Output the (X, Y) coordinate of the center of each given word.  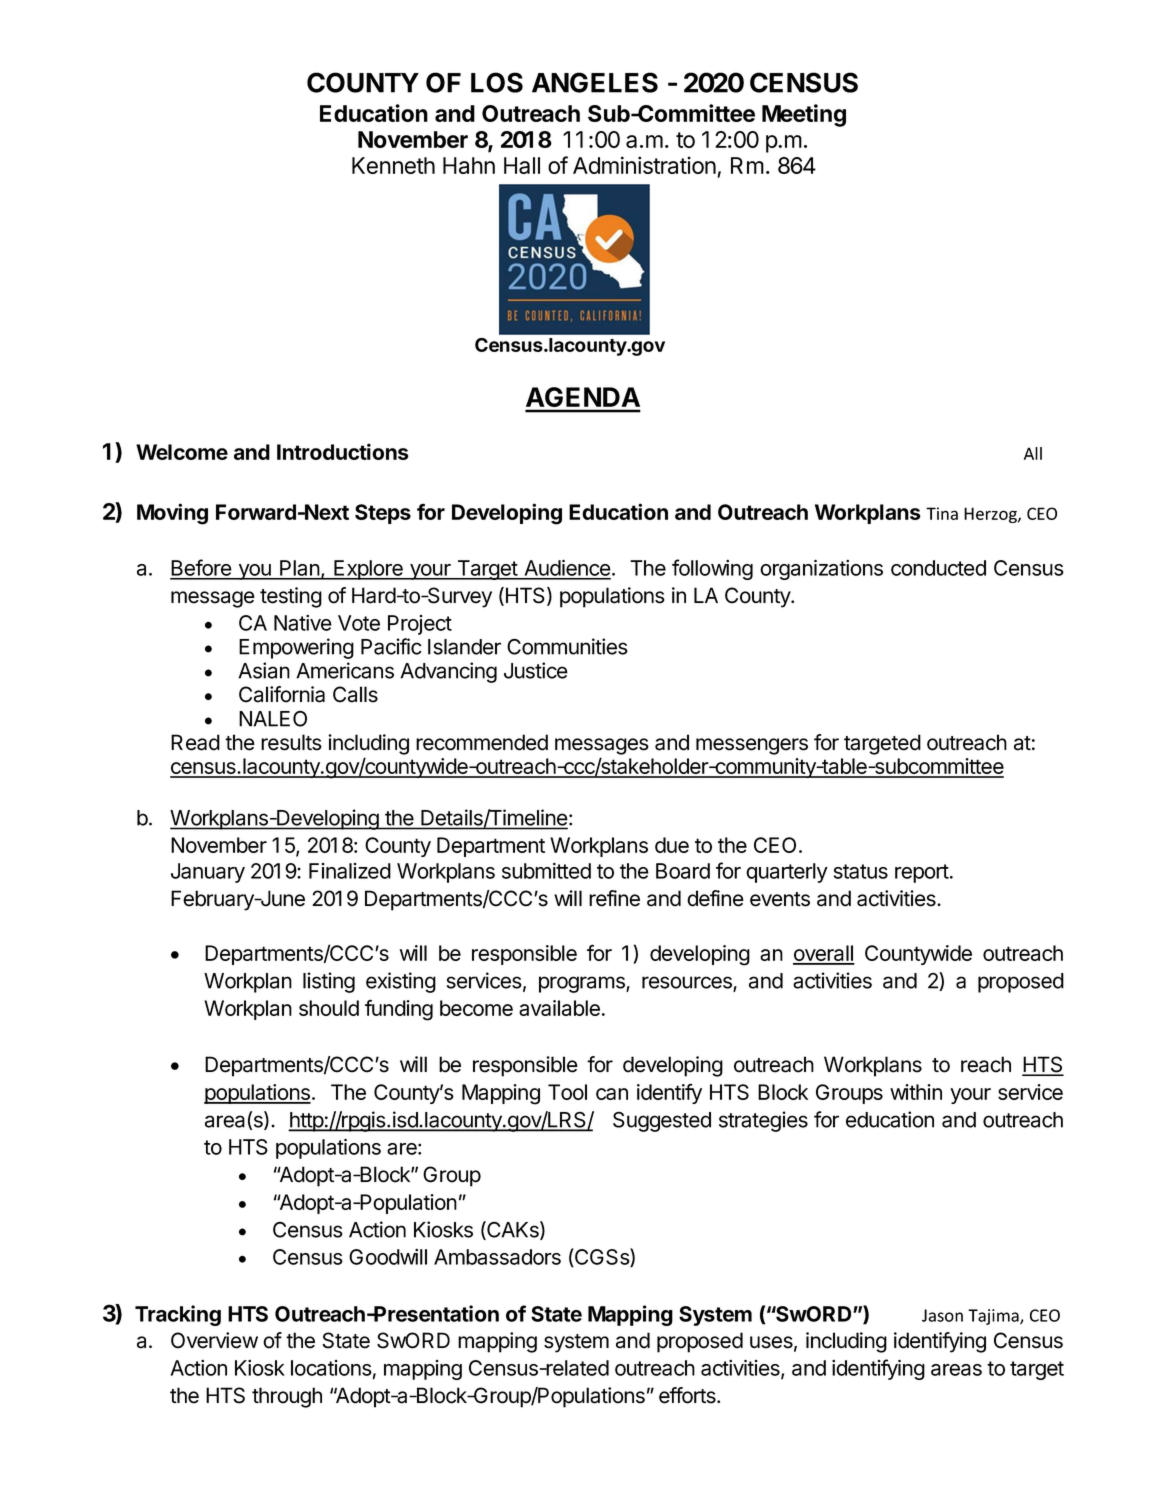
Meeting (804, 115)
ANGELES (595, 82)
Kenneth (393, 165)
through (287, 1397)
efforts (688, 1395)
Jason (942, 1315)
